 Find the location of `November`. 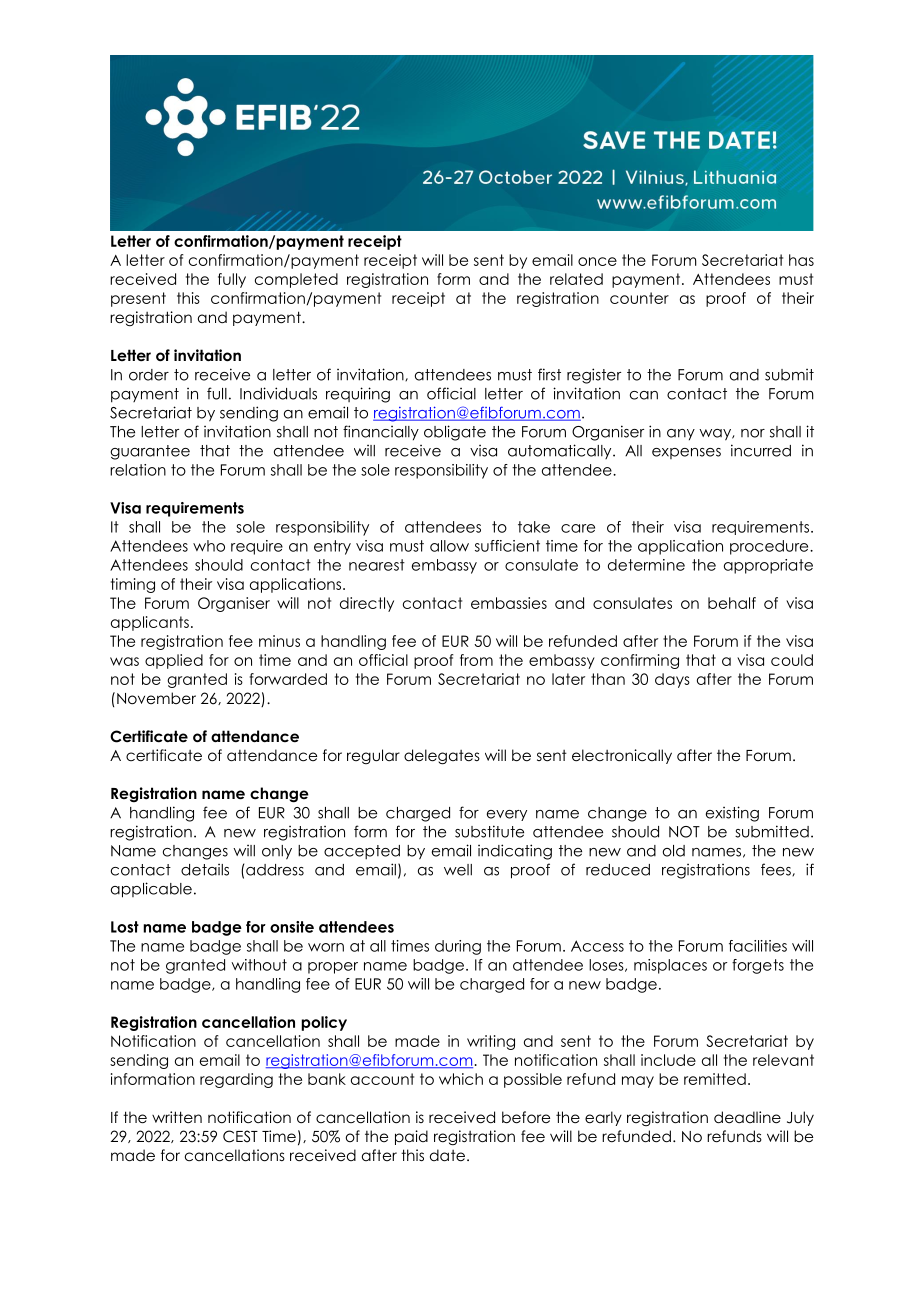

November is located at coordinates (156, 698).
